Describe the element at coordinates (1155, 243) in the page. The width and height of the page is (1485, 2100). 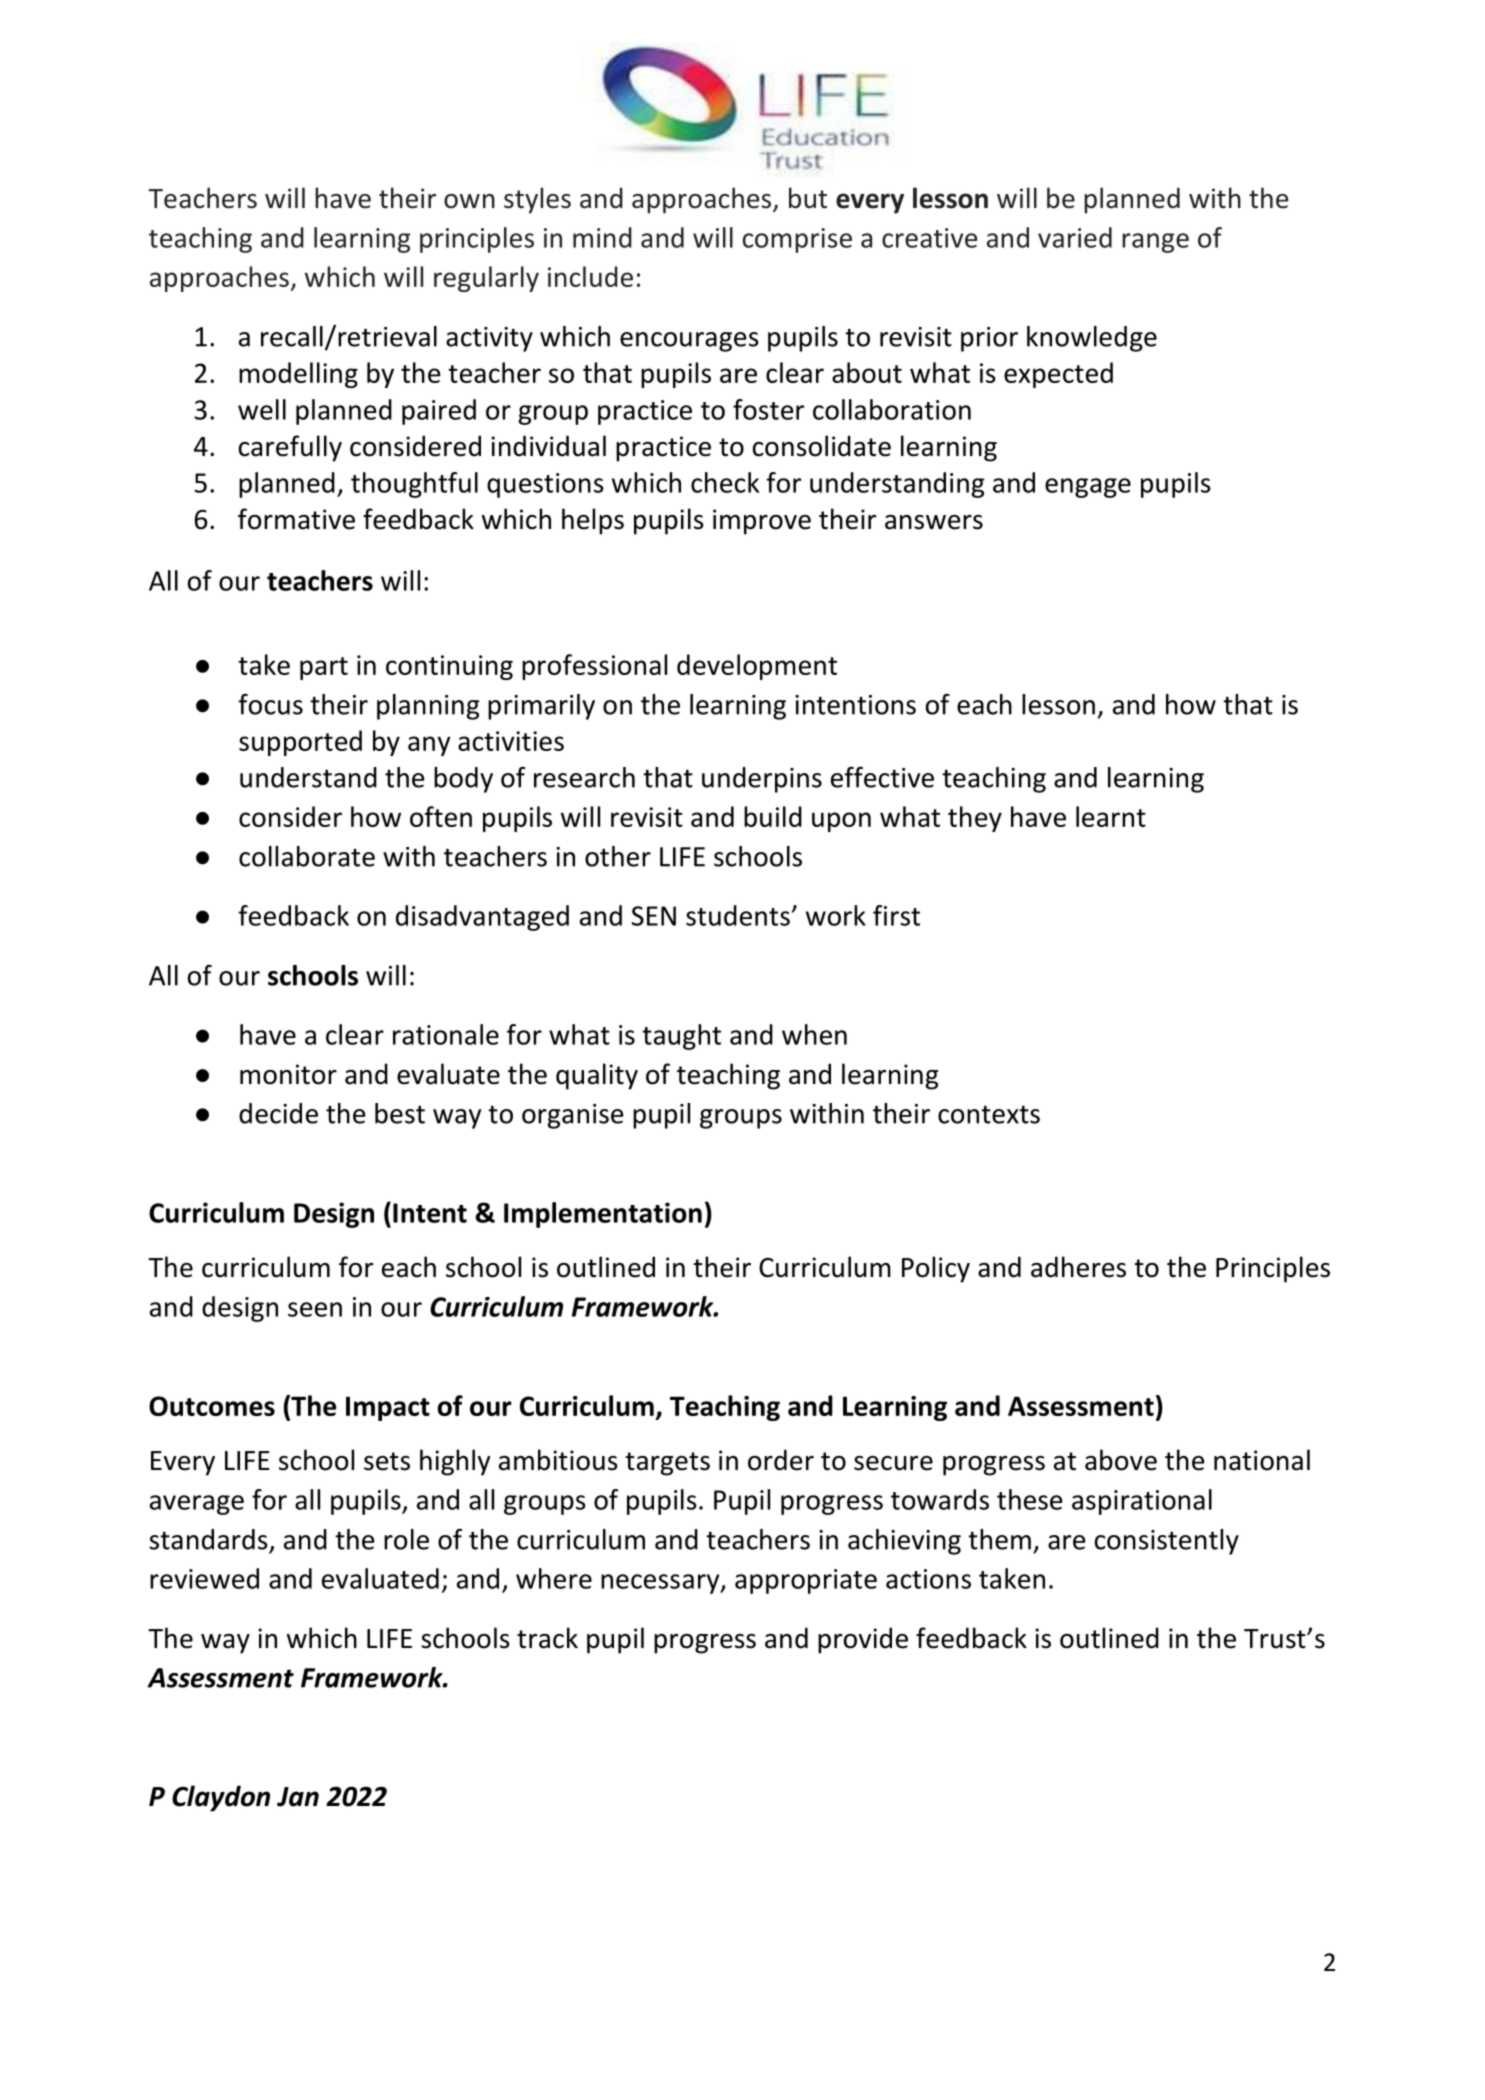
I see `range` at that location.
